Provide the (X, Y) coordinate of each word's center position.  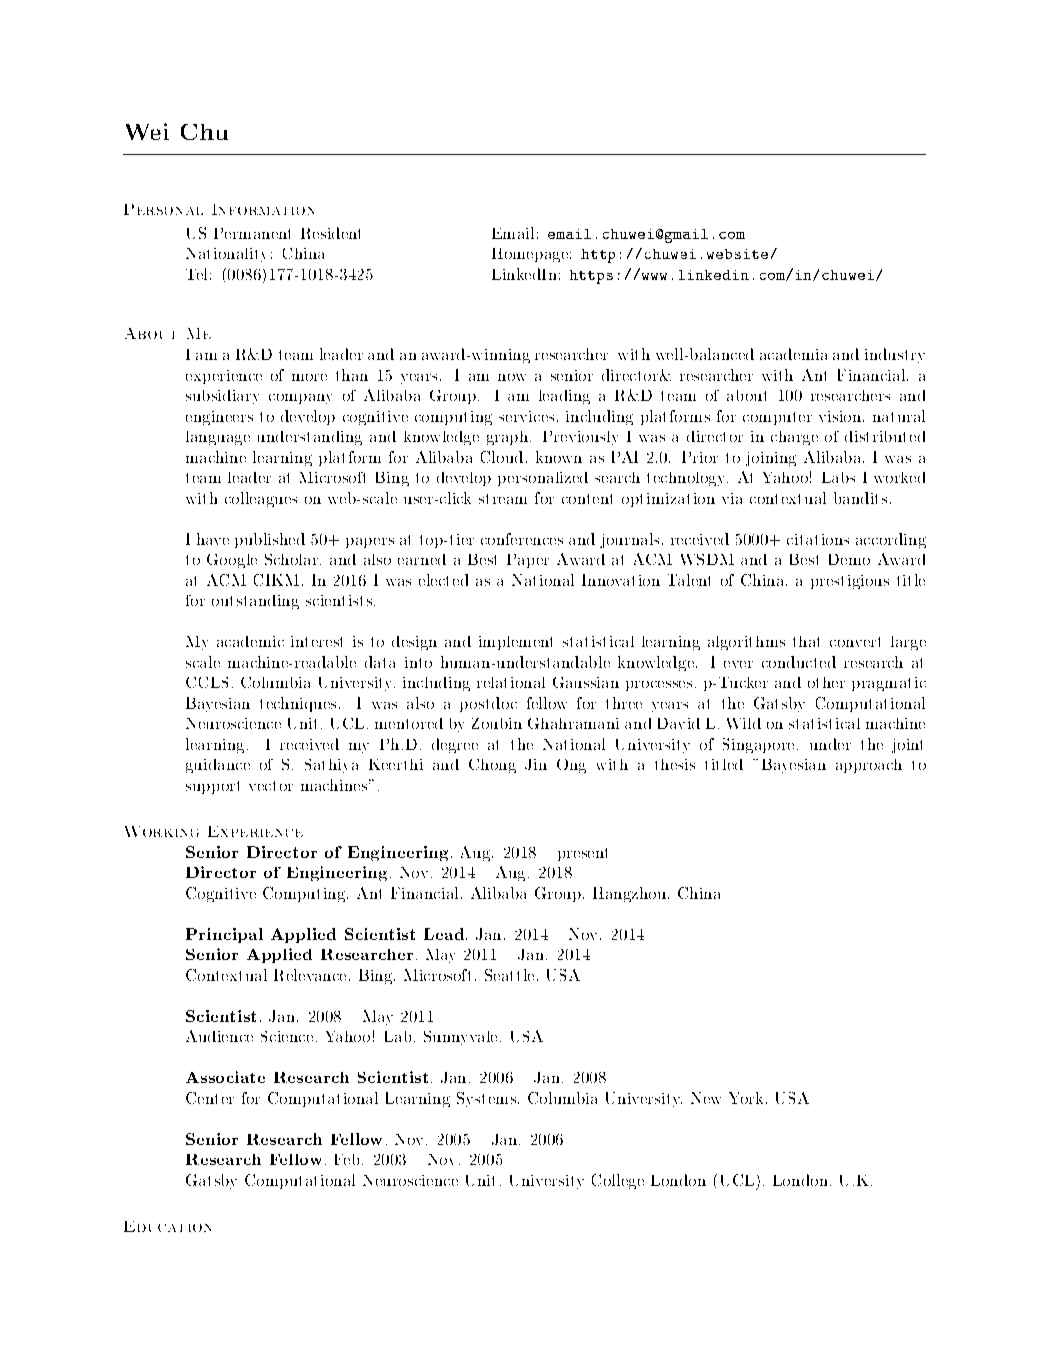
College (618, 1181)
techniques (298, 704)
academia (793, 354)
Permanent (252, 233)
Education (167, 1226)
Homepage (531, 255)
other (826, 682)
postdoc (488, 704)
